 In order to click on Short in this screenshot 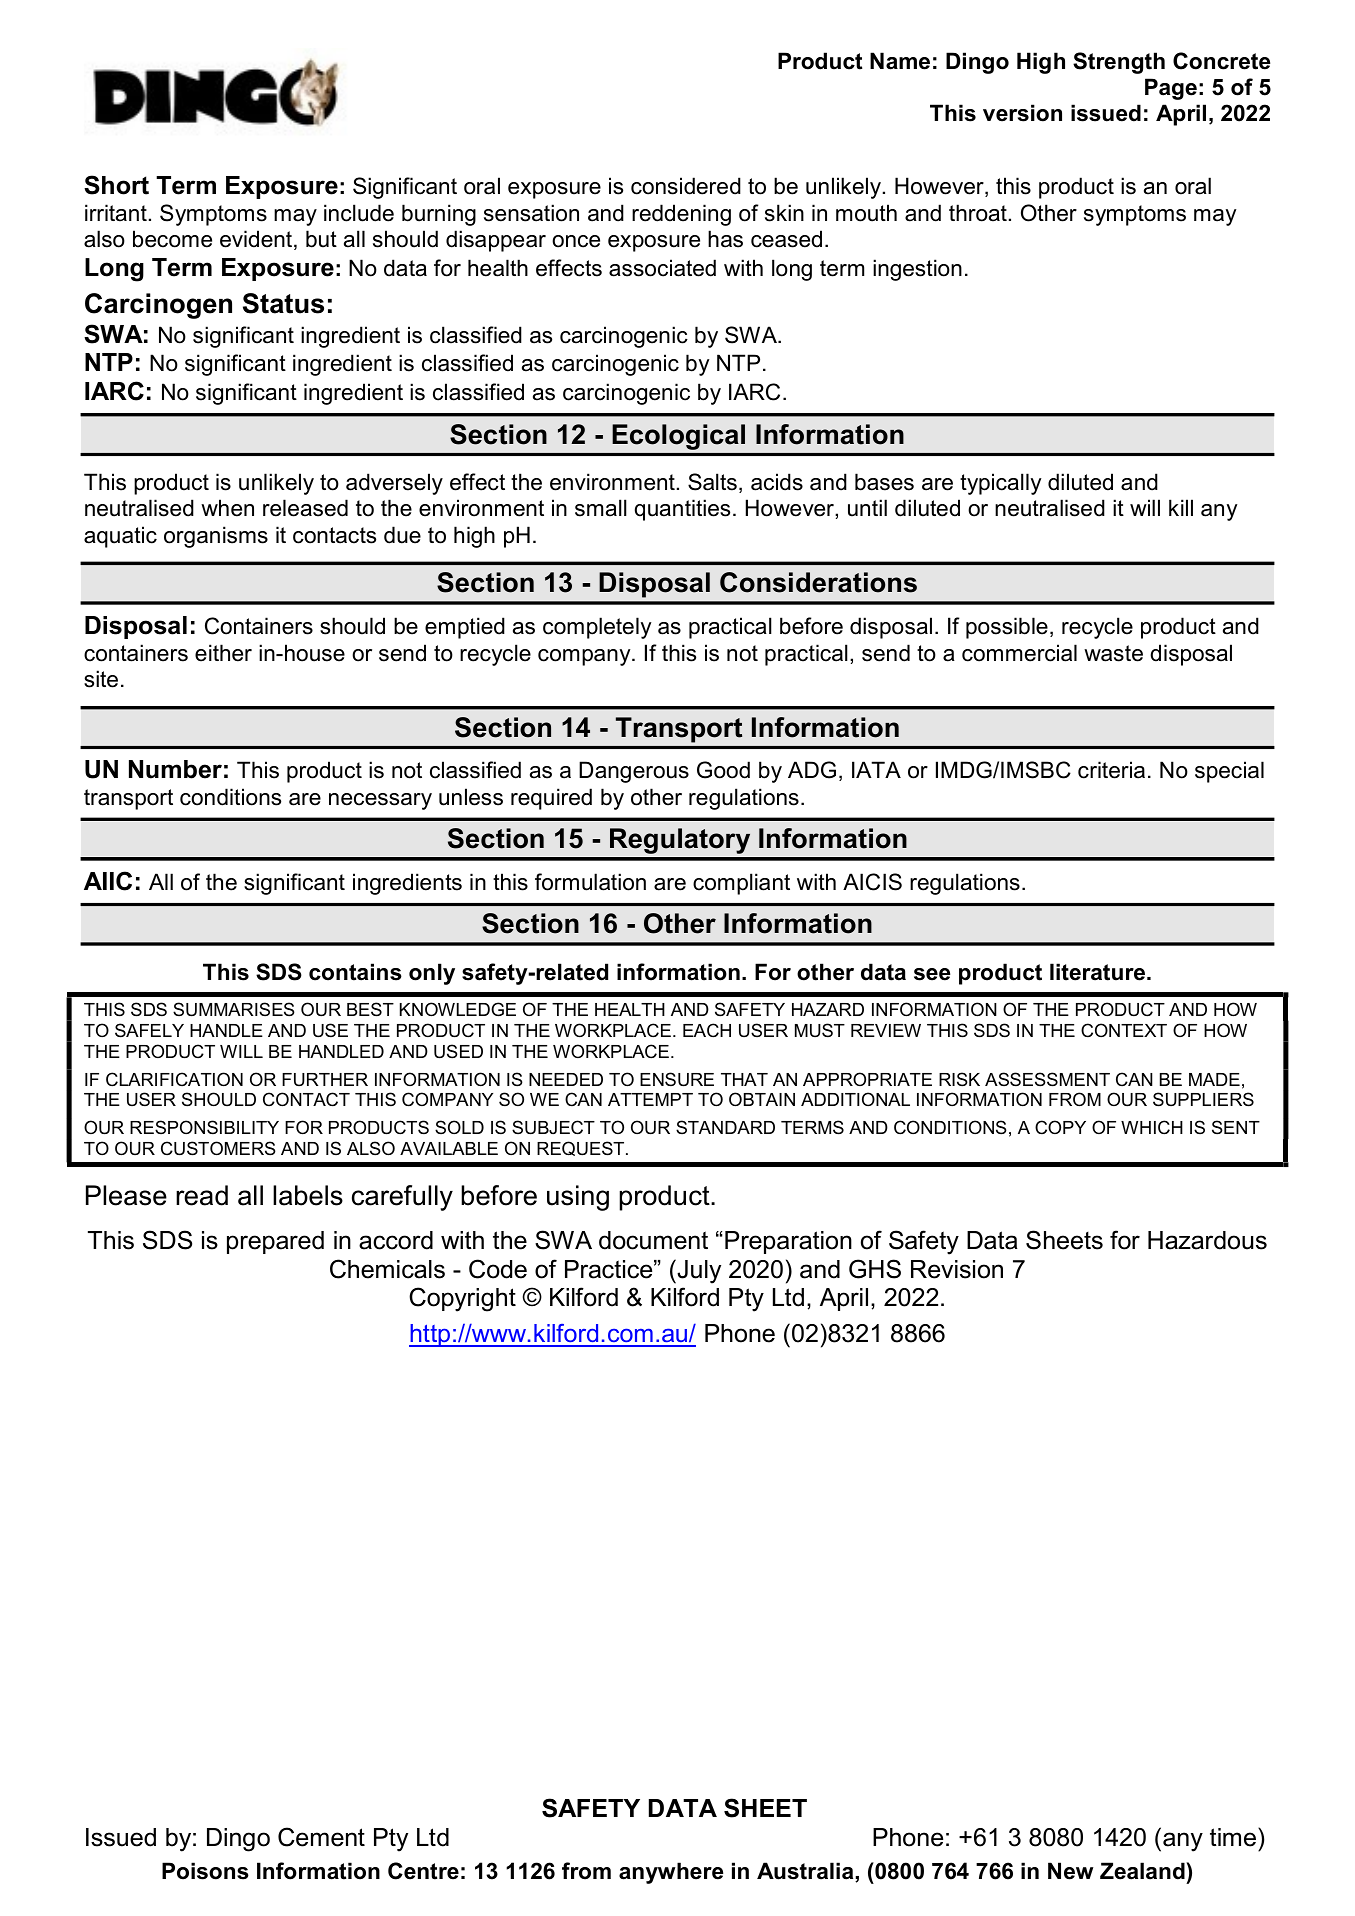, I will do `click(116, 185)`.
